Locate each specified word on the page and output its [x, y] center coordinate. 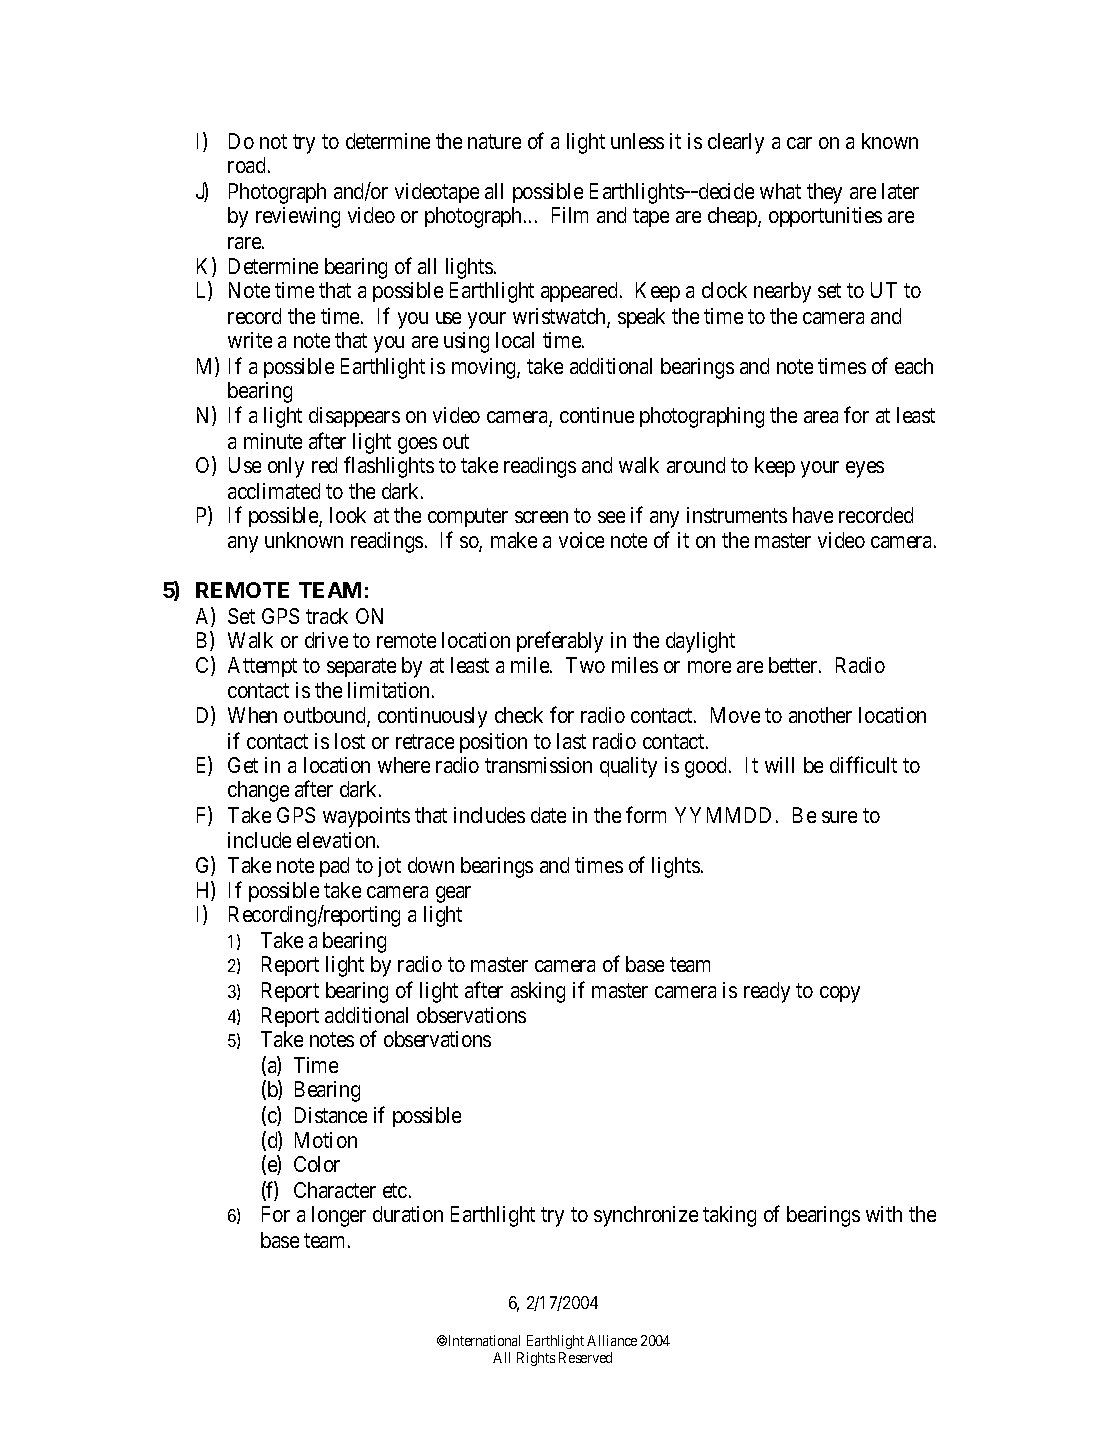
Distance [331, 1115]
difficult [863, 764]
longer [339, 1216]
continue [597, 415]
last [571, 741]
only [286, 467]
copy [840, 994]
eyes [865, 469]
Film [570, 215]
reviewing [298, 217]
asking [538, 992]
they [824, 193]
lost [350, 741]
